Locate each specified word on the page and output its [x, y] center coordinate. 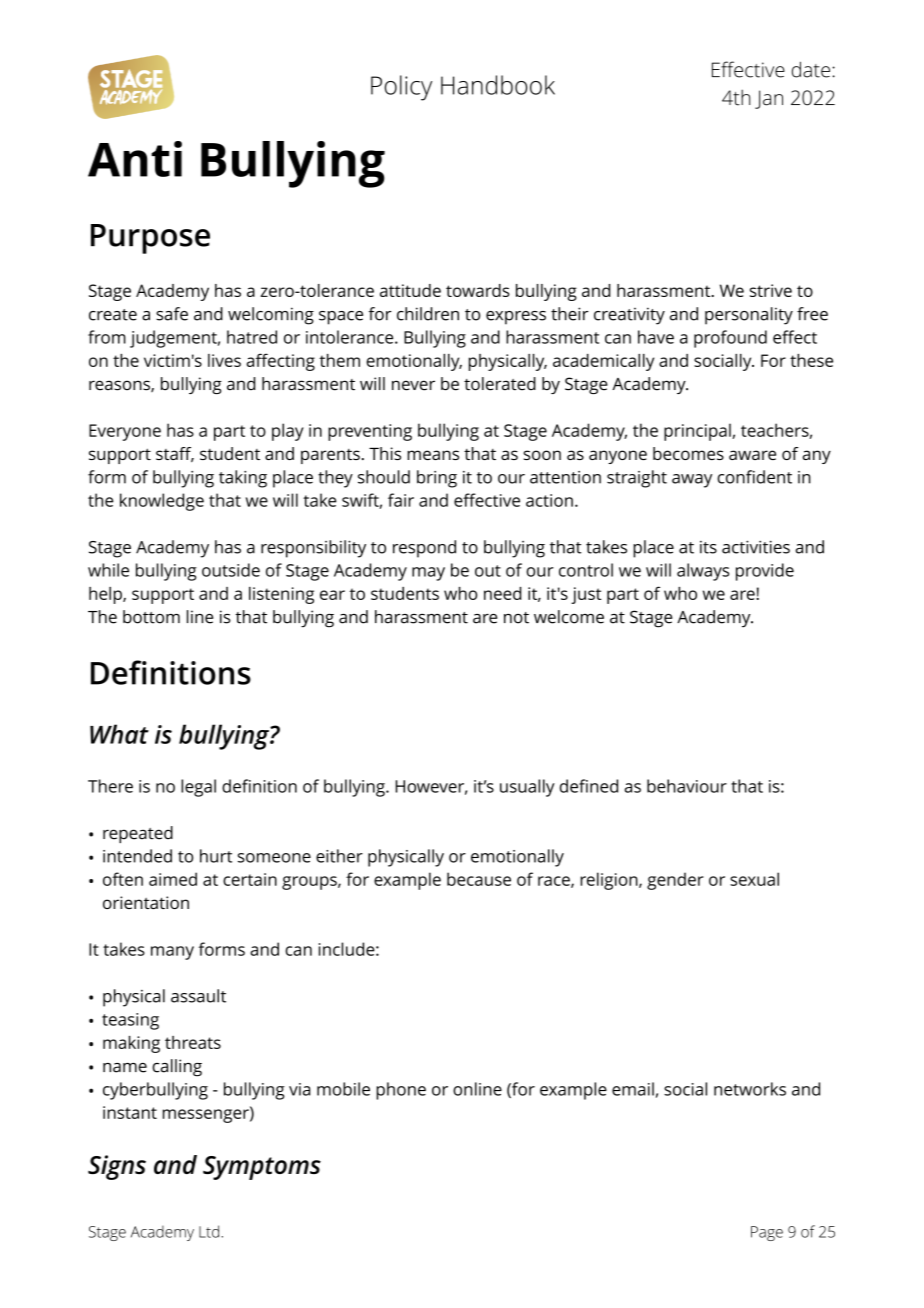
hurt [216, 856]
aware [752, 455]
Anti [135, 159]
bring [437, 479]
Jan [769, 99]
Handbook [498, 85]
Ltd [209, 1231]
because [479, 879]
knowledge [162, 502]
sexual [754, 879]
